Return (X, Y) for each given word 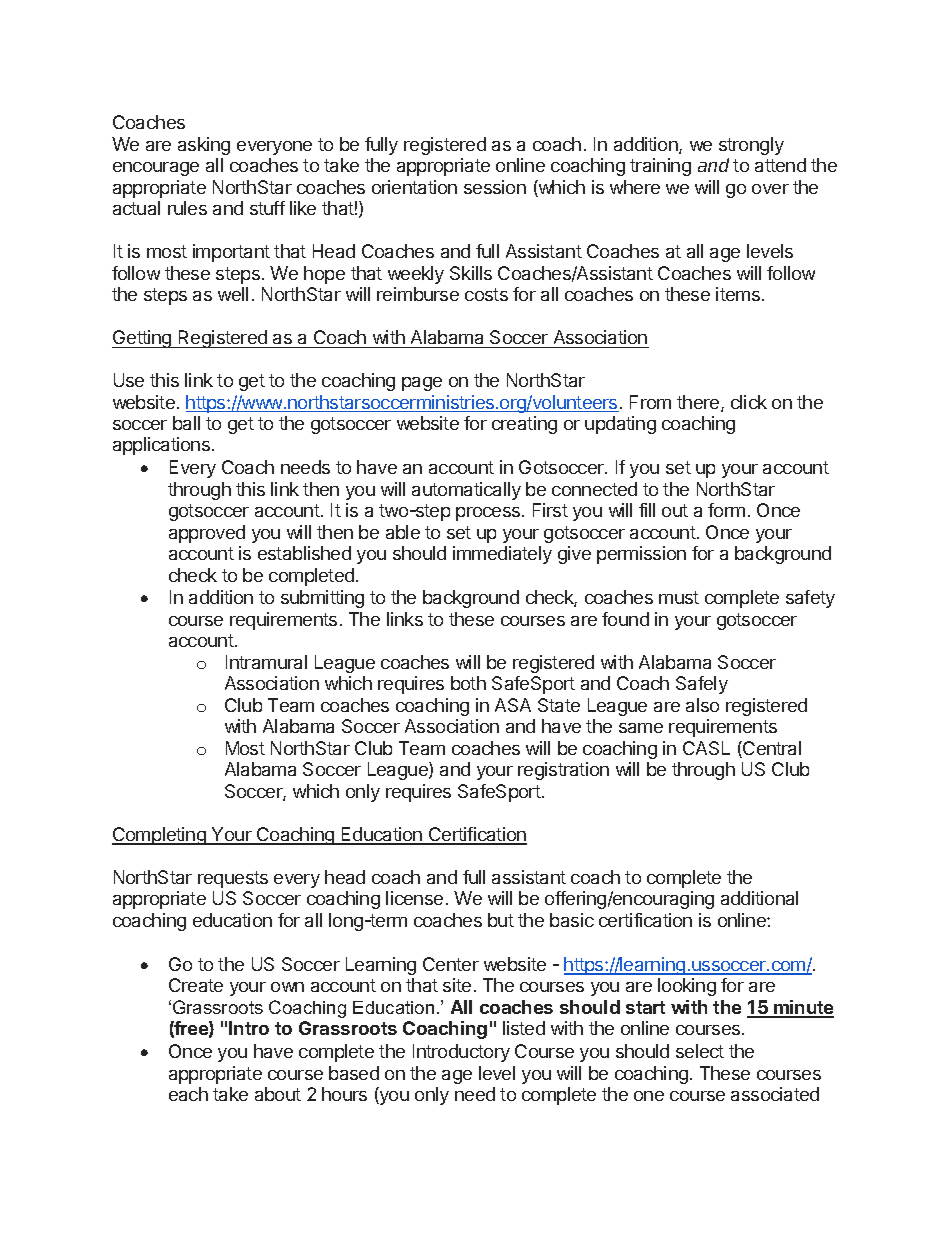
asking (204, 146)
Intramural (266, 662)
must (679, 597)
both (468, 683)
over (770, 189)
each (188, 1094)
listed (524, 1028)
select (700, 1051)
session (495, 187)
